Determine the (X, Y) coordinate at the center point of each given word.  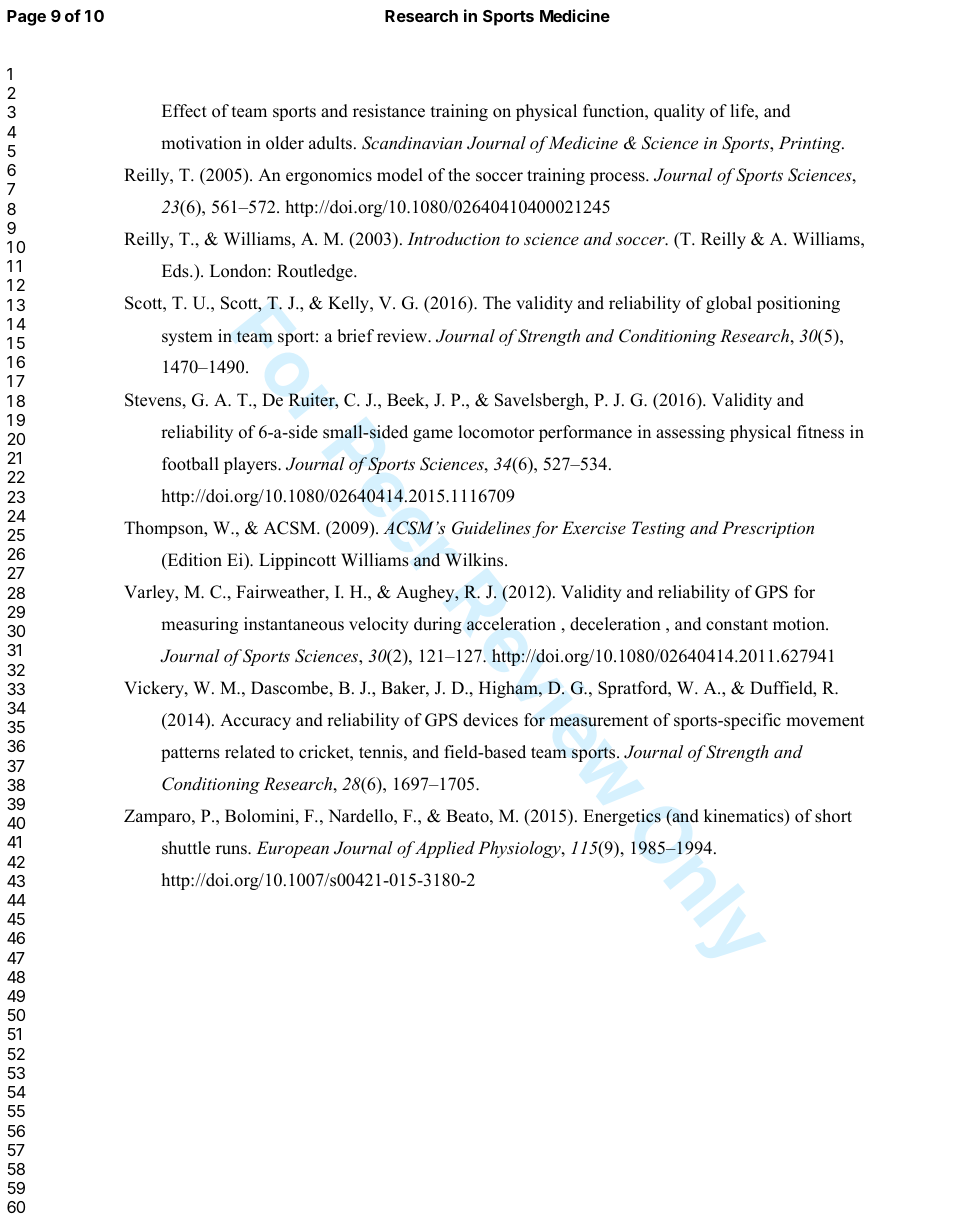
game (433, 435)
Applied (445, 849)
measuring (199, 625)
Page (26, 18)
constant (737, 625)
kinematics (745, 817)
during (438, 625)
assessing (690, 433)
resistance (389, 111)
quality (679, 112)
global (729, 304)
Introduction (453, 238)
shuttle (186, 848)
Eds (176, 271)
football (190, 464)
